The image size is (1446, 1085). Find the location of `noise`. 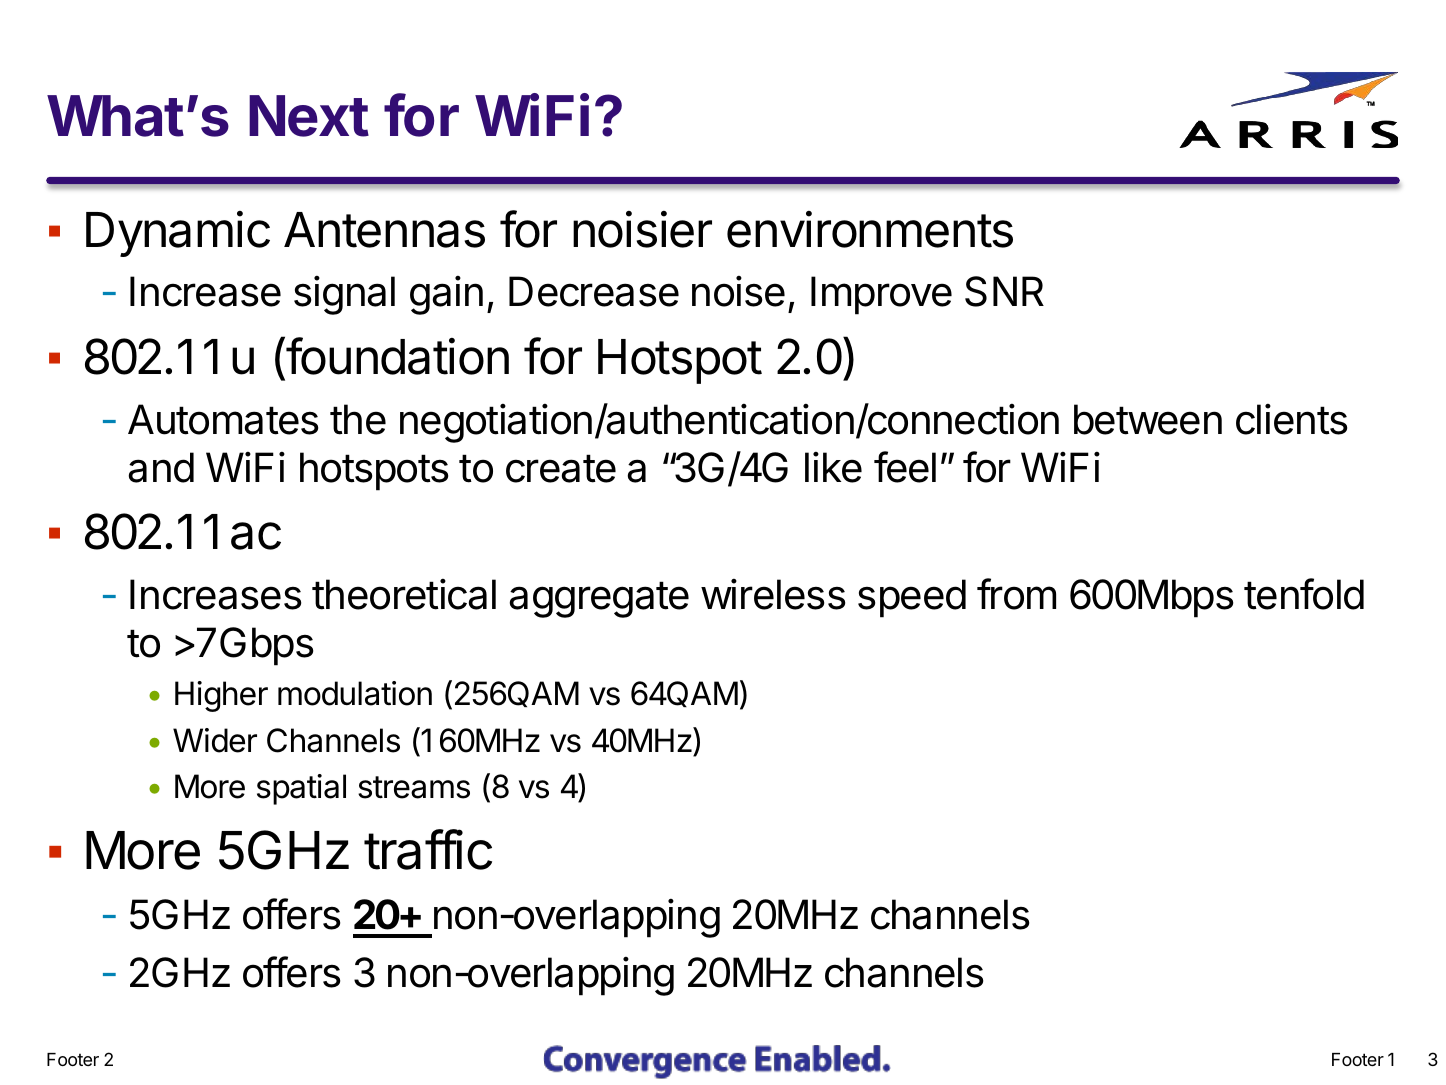

noise is located at coordinates (738, 291).
